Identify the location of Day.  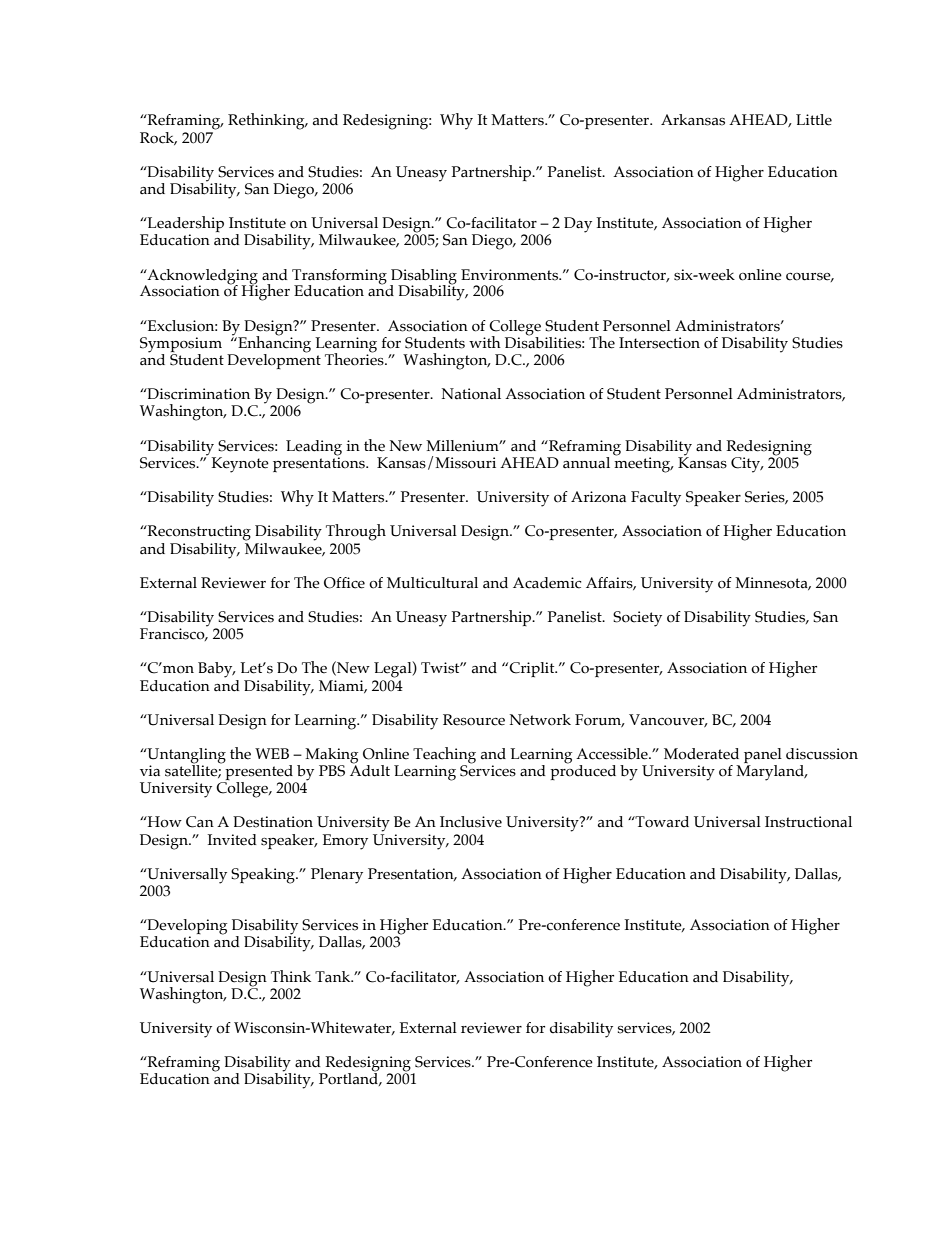
(578, 225).
